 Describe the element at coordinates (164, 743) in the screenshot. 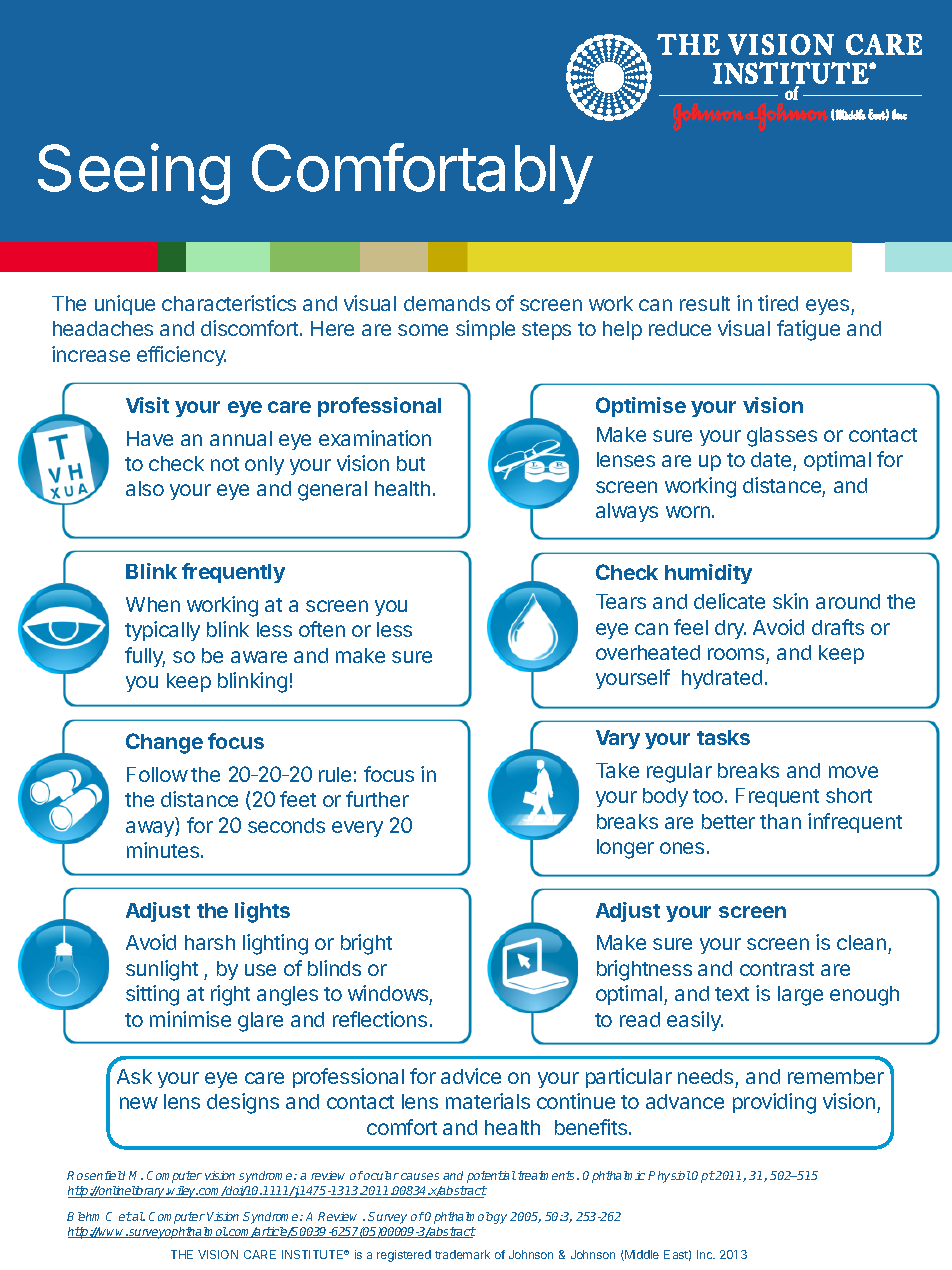

I see `Change` at that location.
